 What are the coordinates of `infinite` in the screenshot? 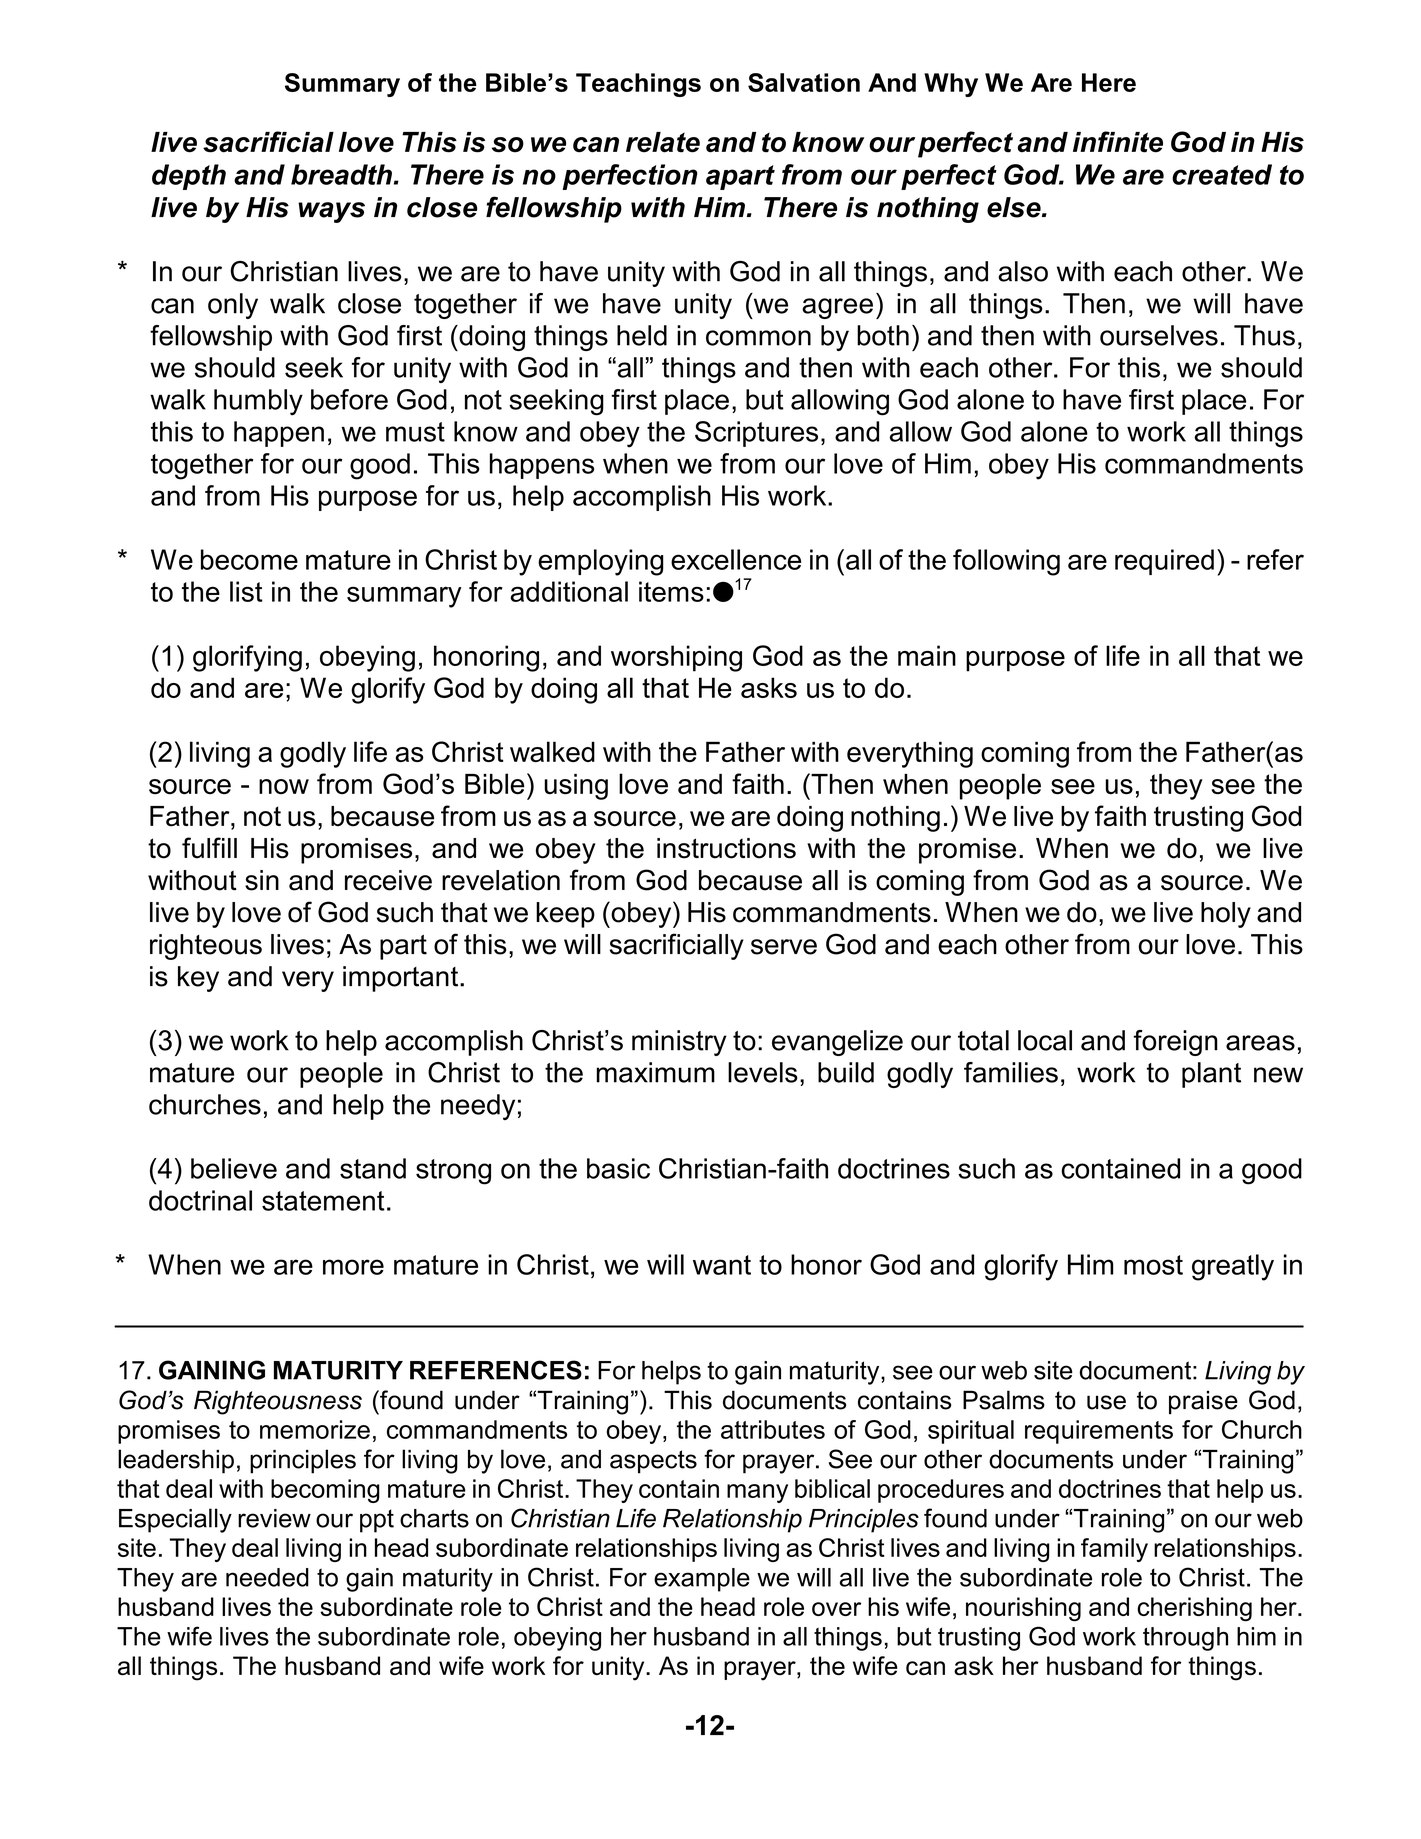 It's located at (1118, 142).
